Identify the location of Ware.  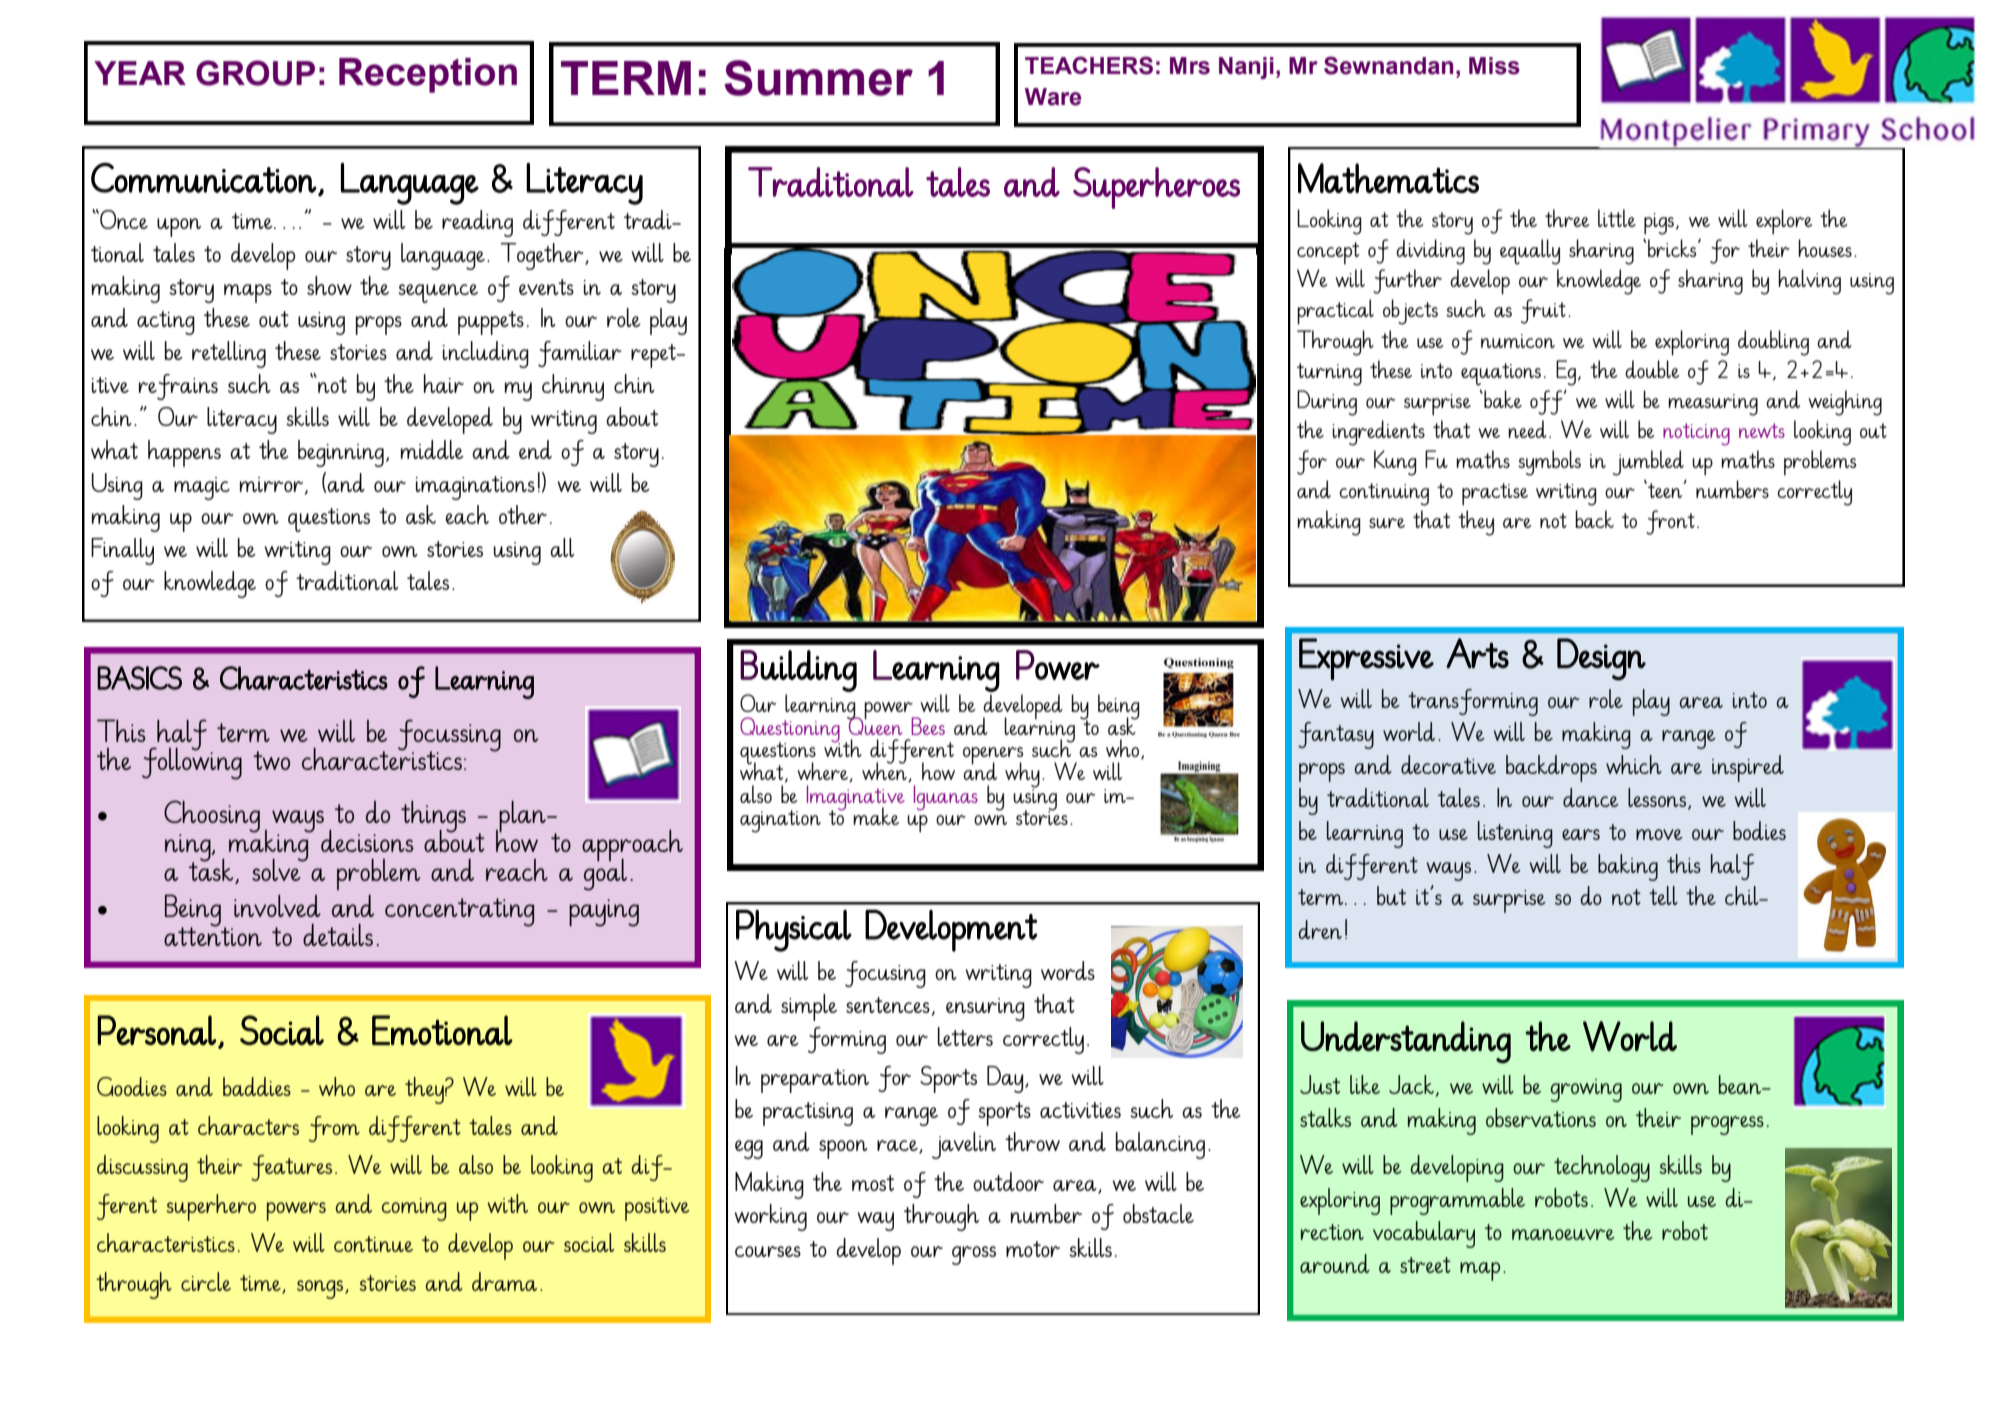
(1053, 97).
